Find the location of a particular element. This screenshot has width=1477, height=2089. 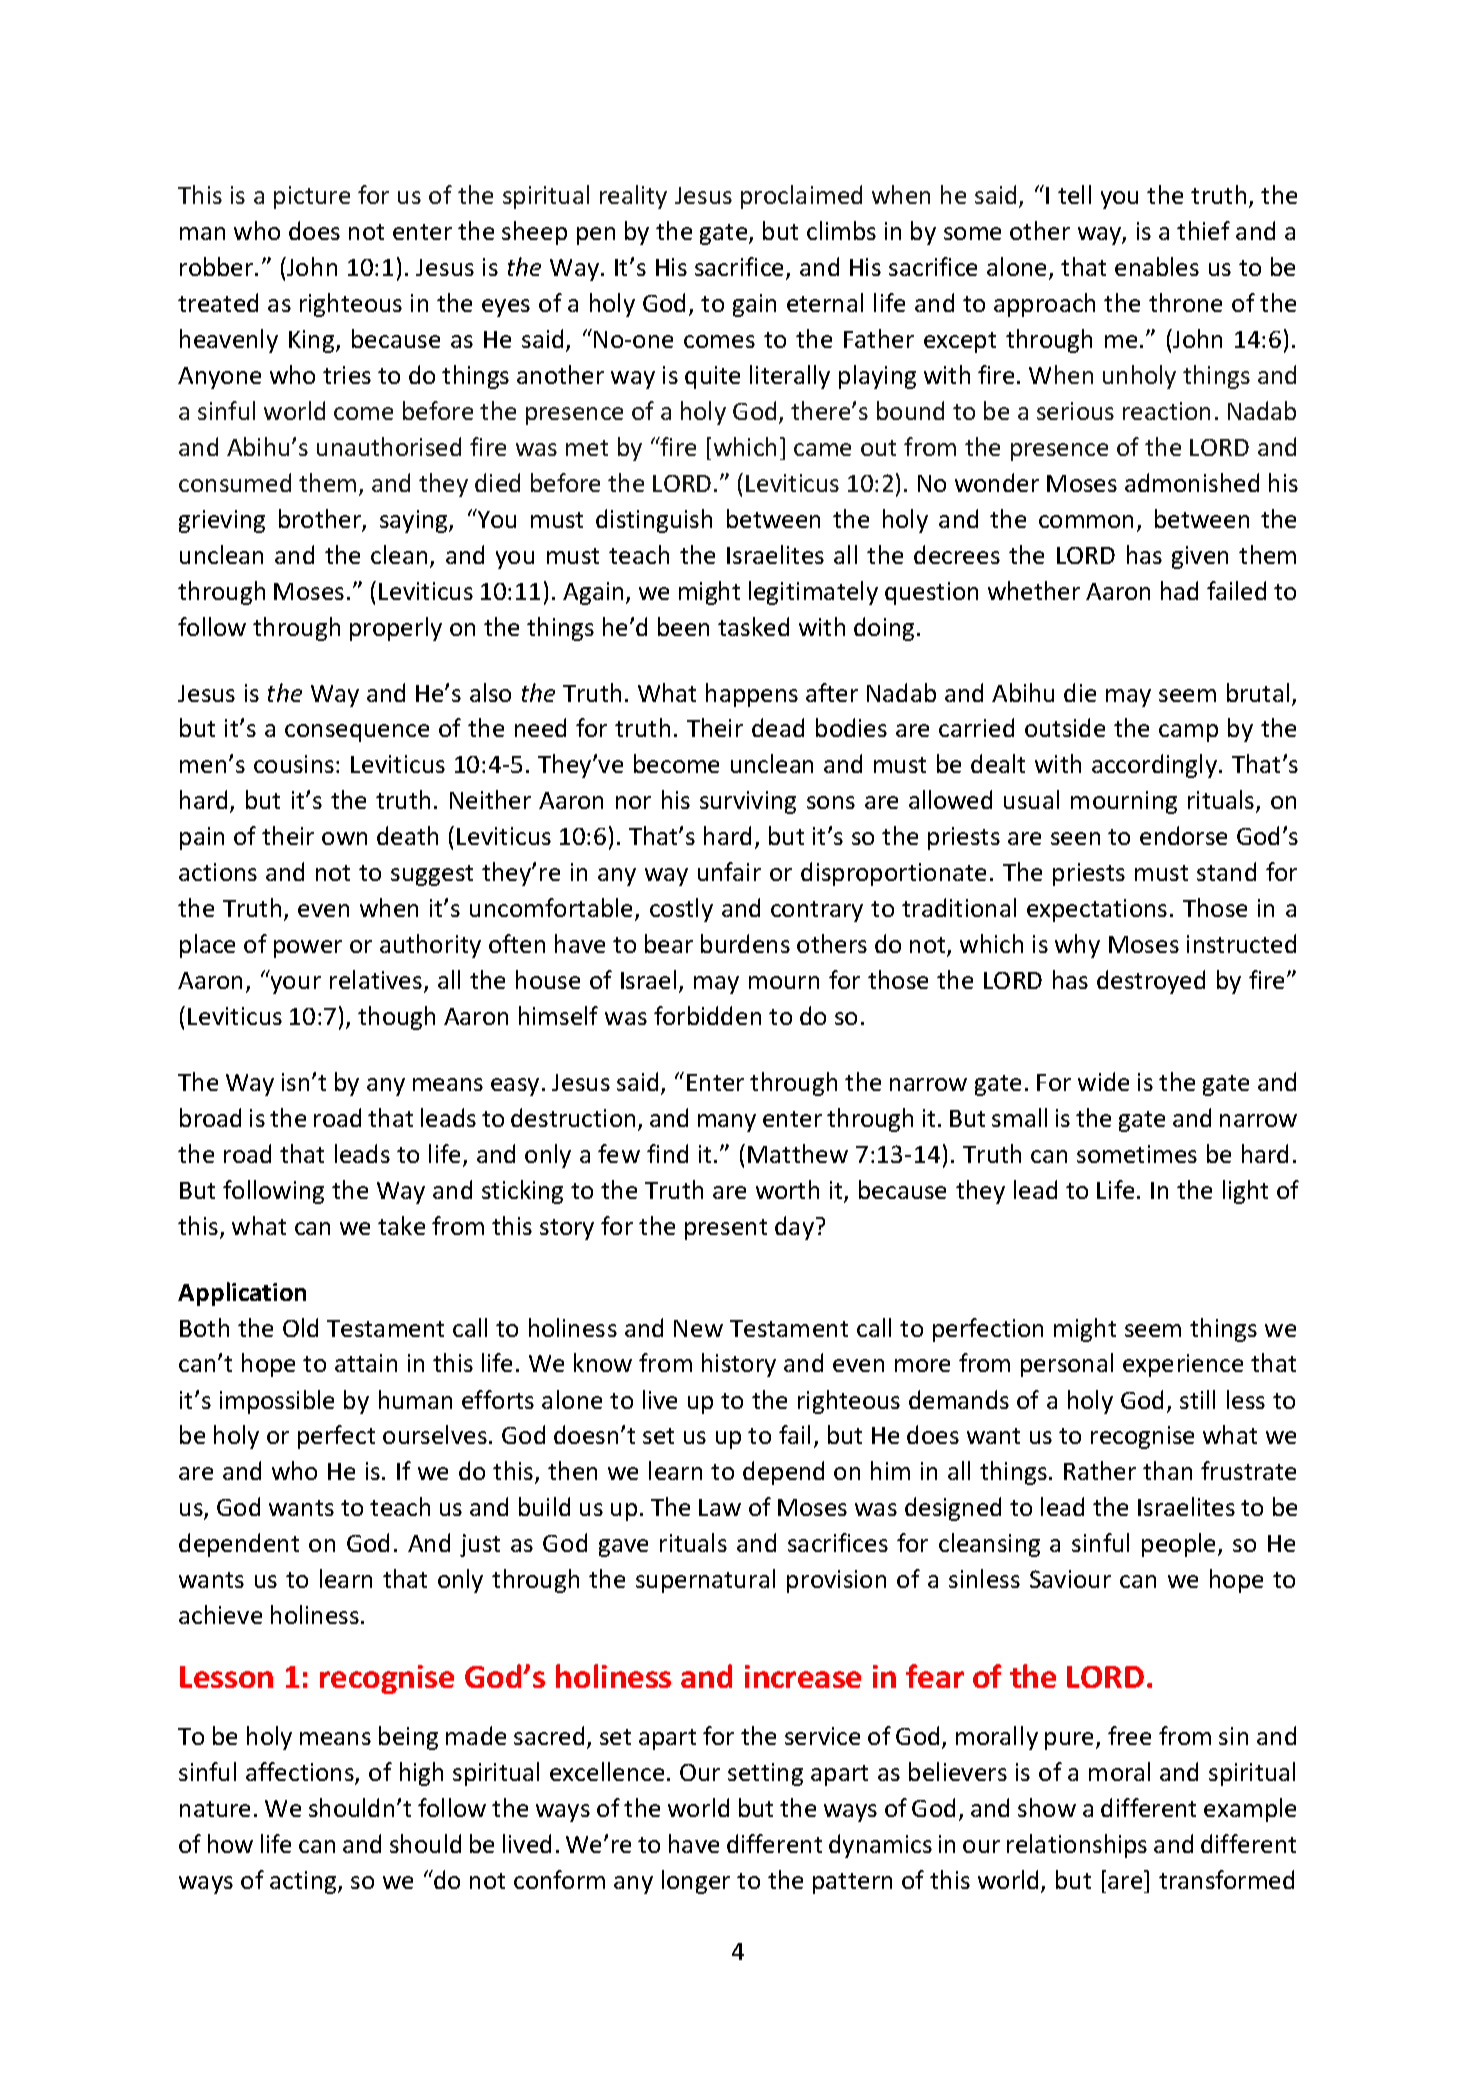

cousins is located at coordinates (294, 764).
